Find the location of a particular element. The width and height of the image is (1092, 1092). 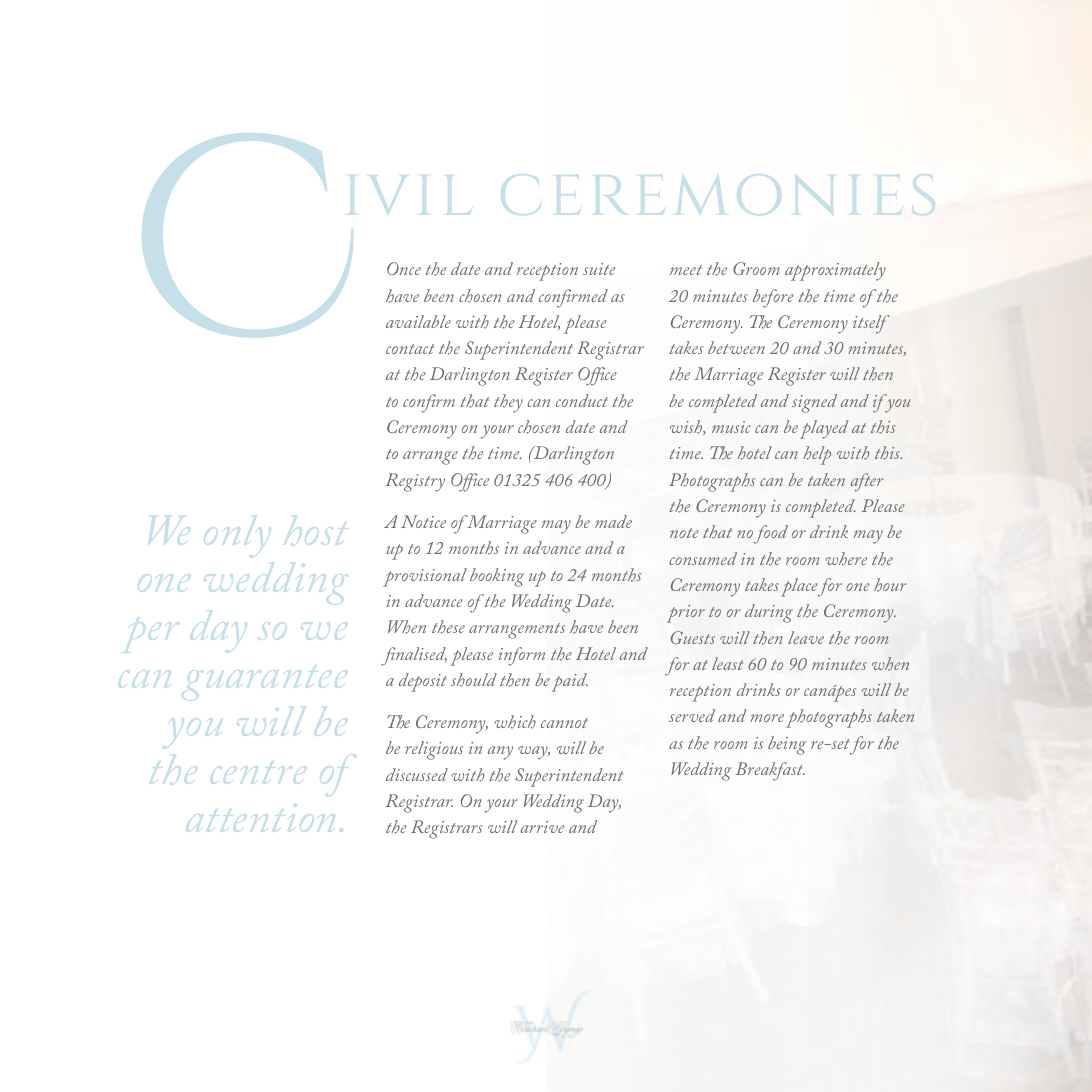

help is located at coordinates (817, 455).
